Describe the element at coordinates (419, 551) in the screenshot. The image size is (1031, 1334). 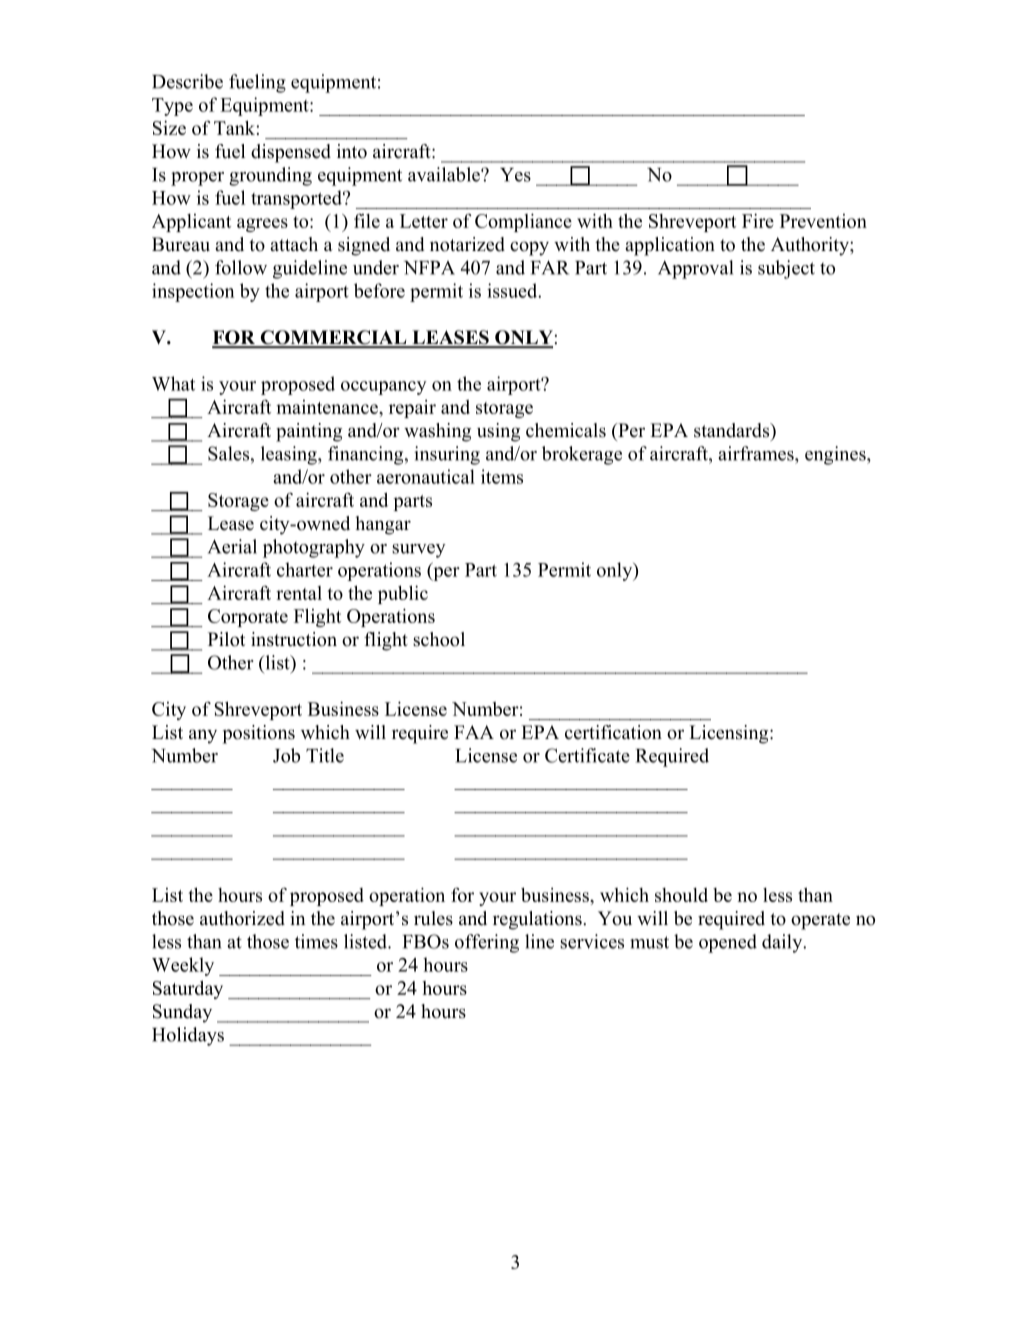
I see `survey` at that location.
